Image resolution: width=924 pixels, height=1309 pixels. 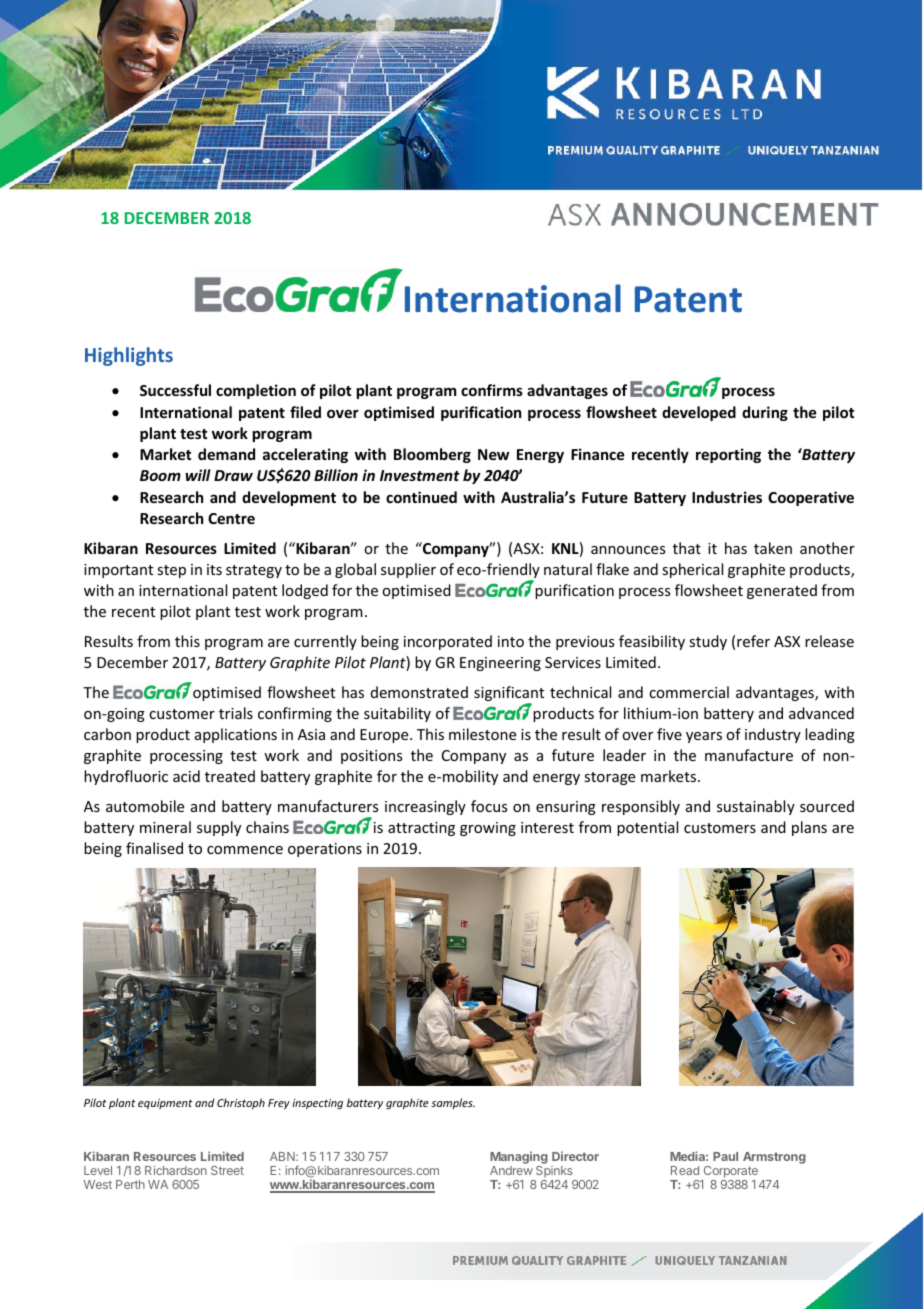 I want to click on plans, so click(x=809, y=828).
